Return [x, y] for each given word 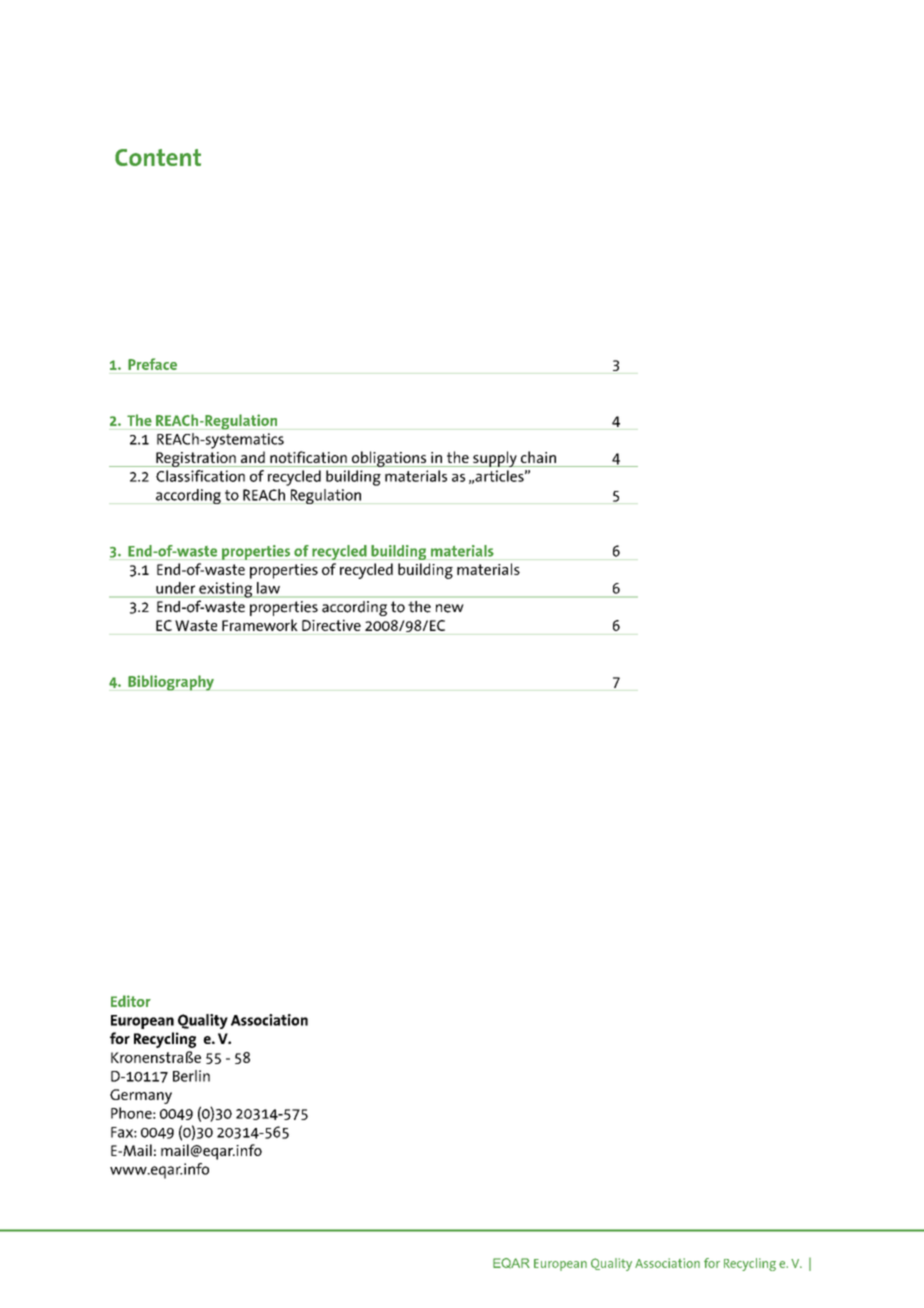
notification [308, 457]
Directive [331, 625]
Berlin [191, 1076]
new [450, 608]
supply [495, 459]
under [175, 588]
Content [158, 157]
